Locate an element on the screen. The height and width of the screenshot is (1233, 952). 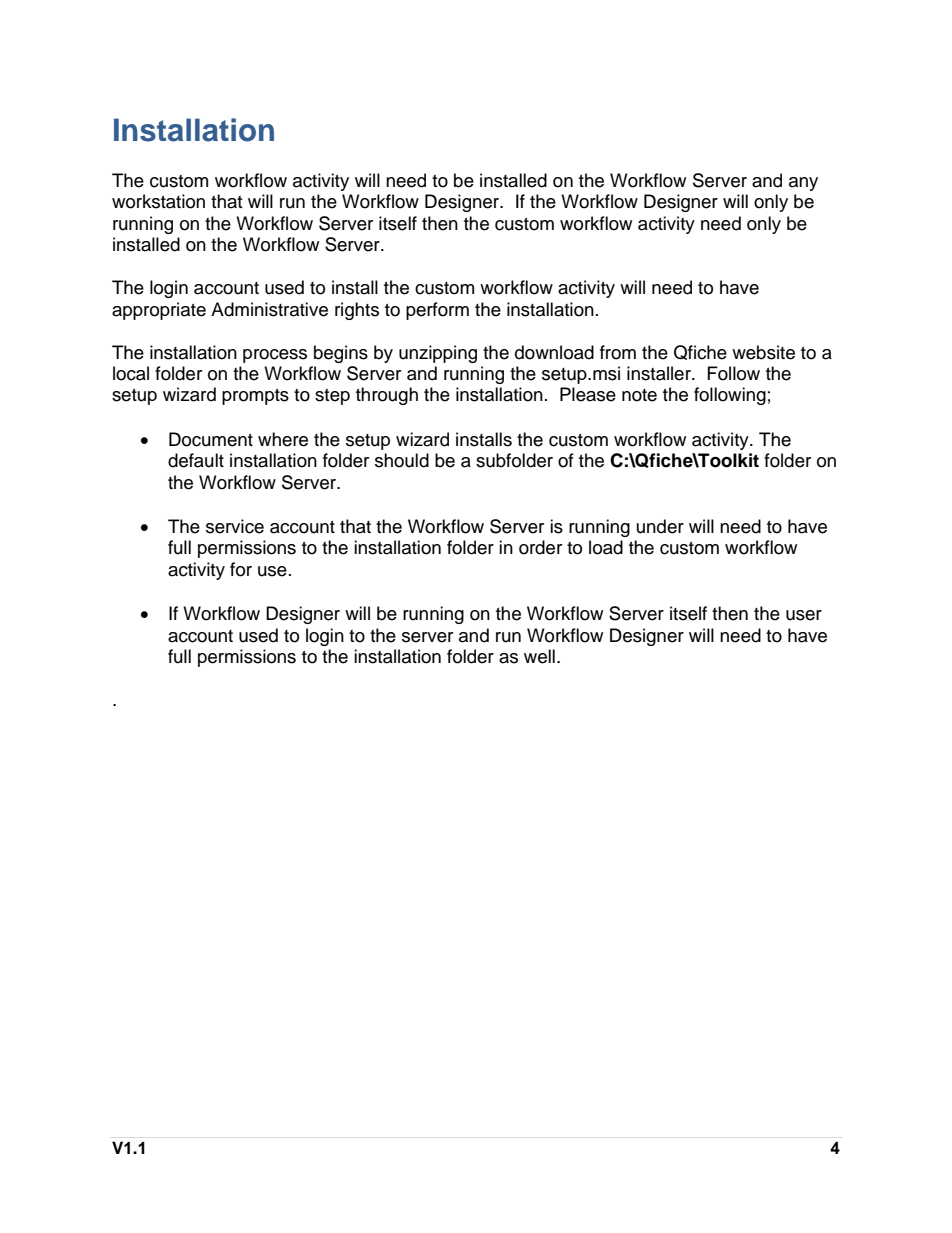
any is located at coordinates (803, 184).
